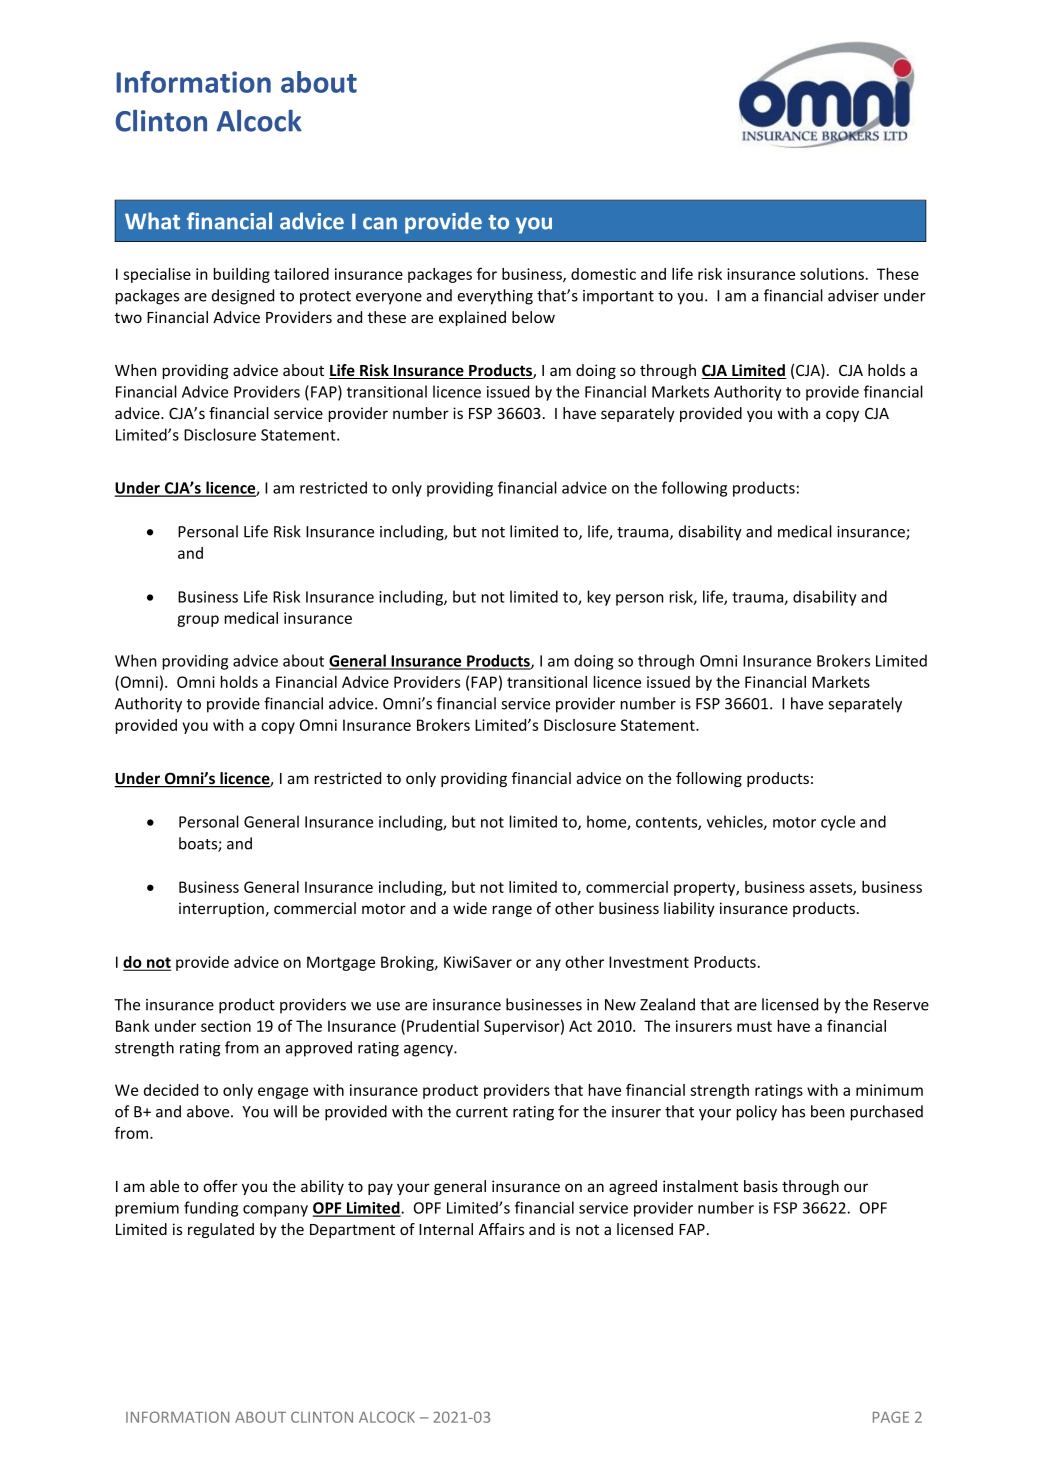  Describe the element at coordinates (512, 911) in the image. I see `range` at that location.
